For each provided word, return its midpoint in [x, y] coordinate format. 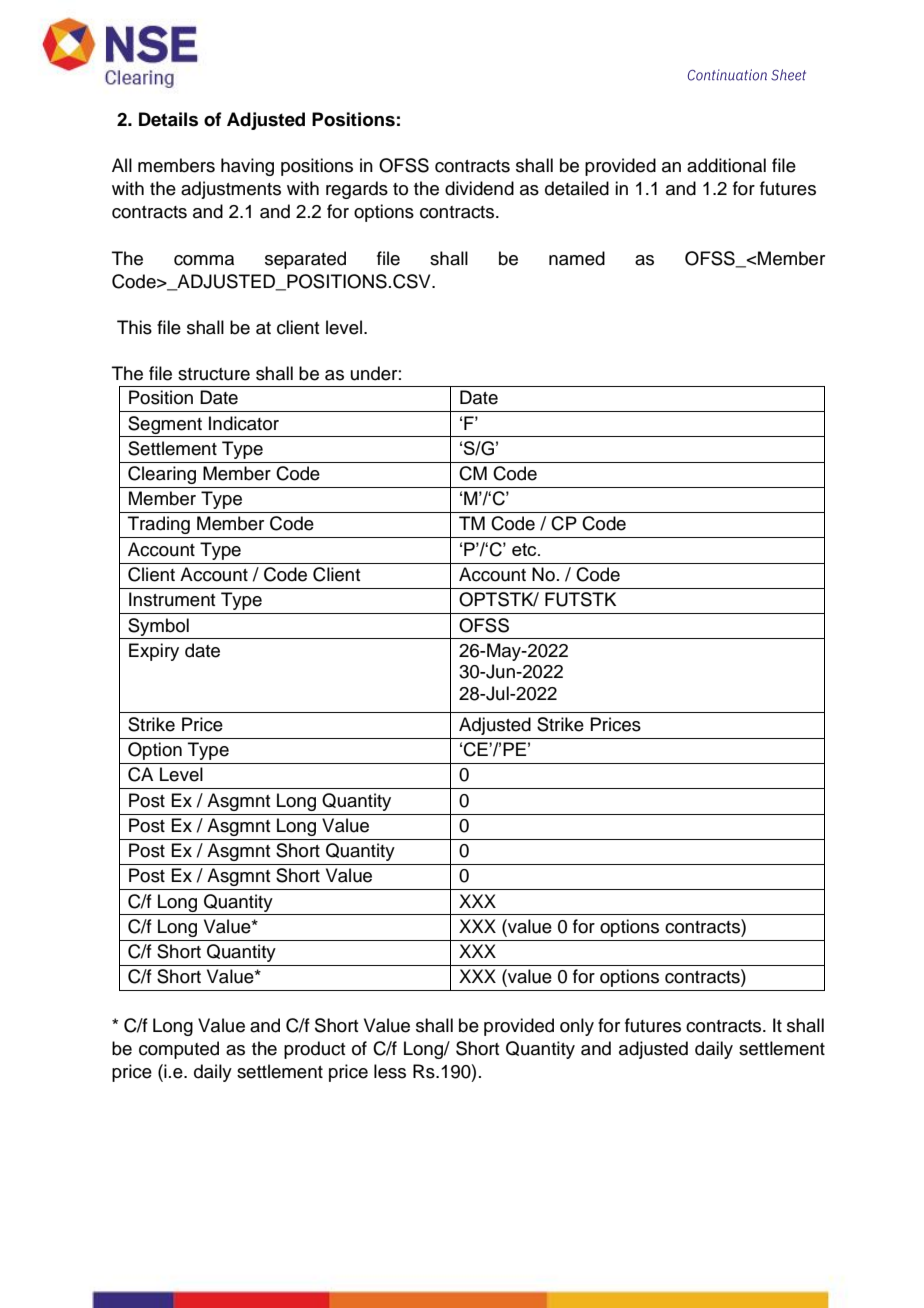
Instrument [172, 599]
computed [179, 1050]
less [390, 1071]
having [247, 167]
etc [525, 549]
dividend [479, 188]
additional [726, 165]
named [577, 258]
